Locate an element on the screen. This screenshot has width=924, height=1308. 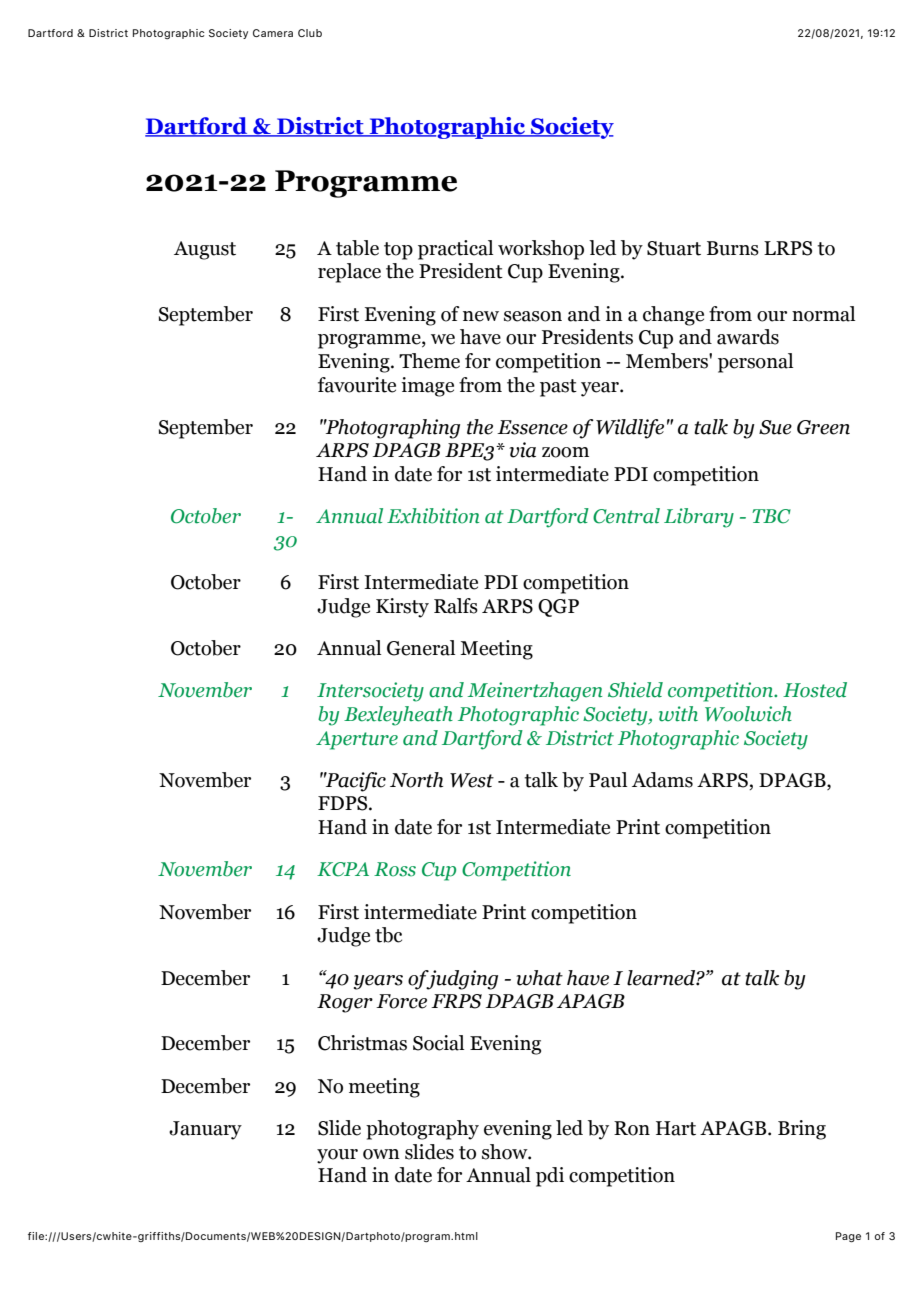
Hosted is located at coordinates (815, 690).
